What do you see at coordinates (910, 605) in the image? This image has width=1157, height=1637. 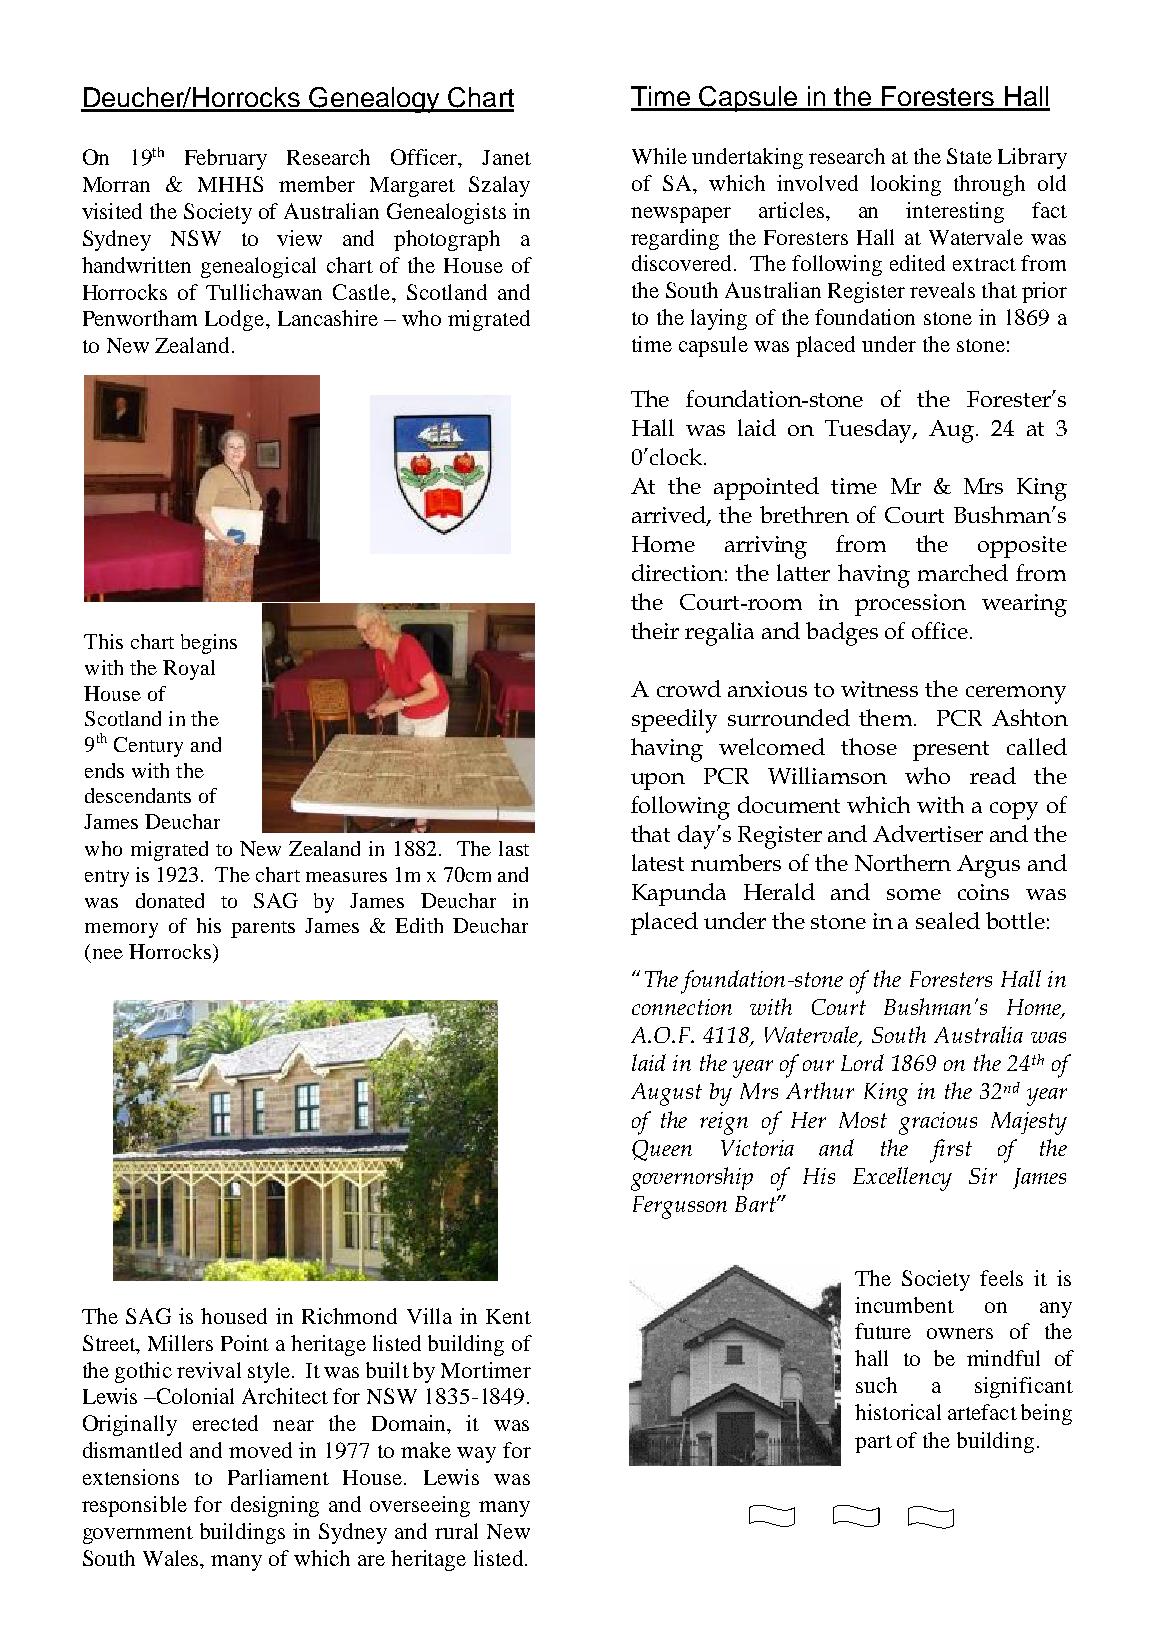 I see `procession` at bounding box center [910, 605].
